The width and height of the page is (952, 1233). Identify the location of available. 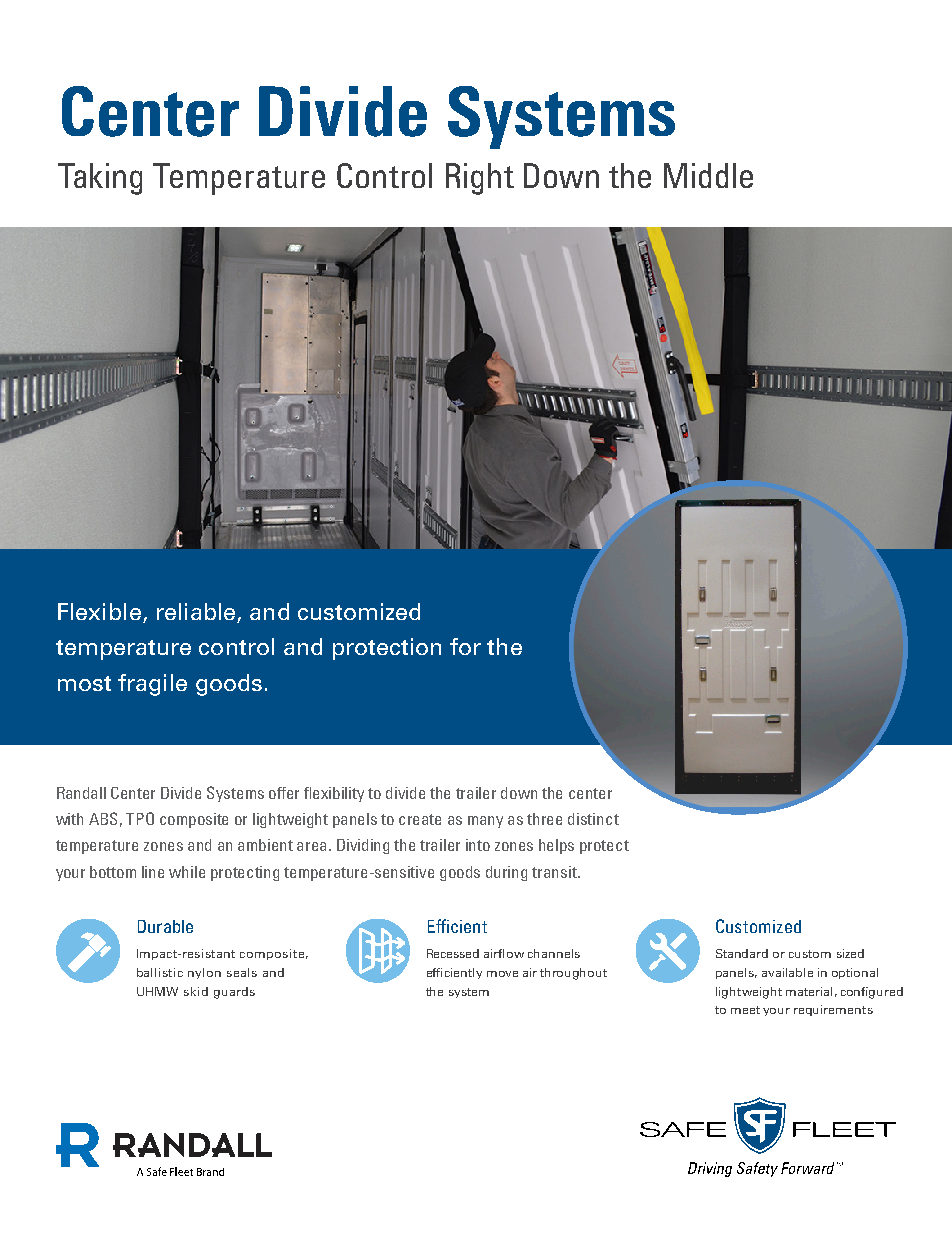
(787, 972).
